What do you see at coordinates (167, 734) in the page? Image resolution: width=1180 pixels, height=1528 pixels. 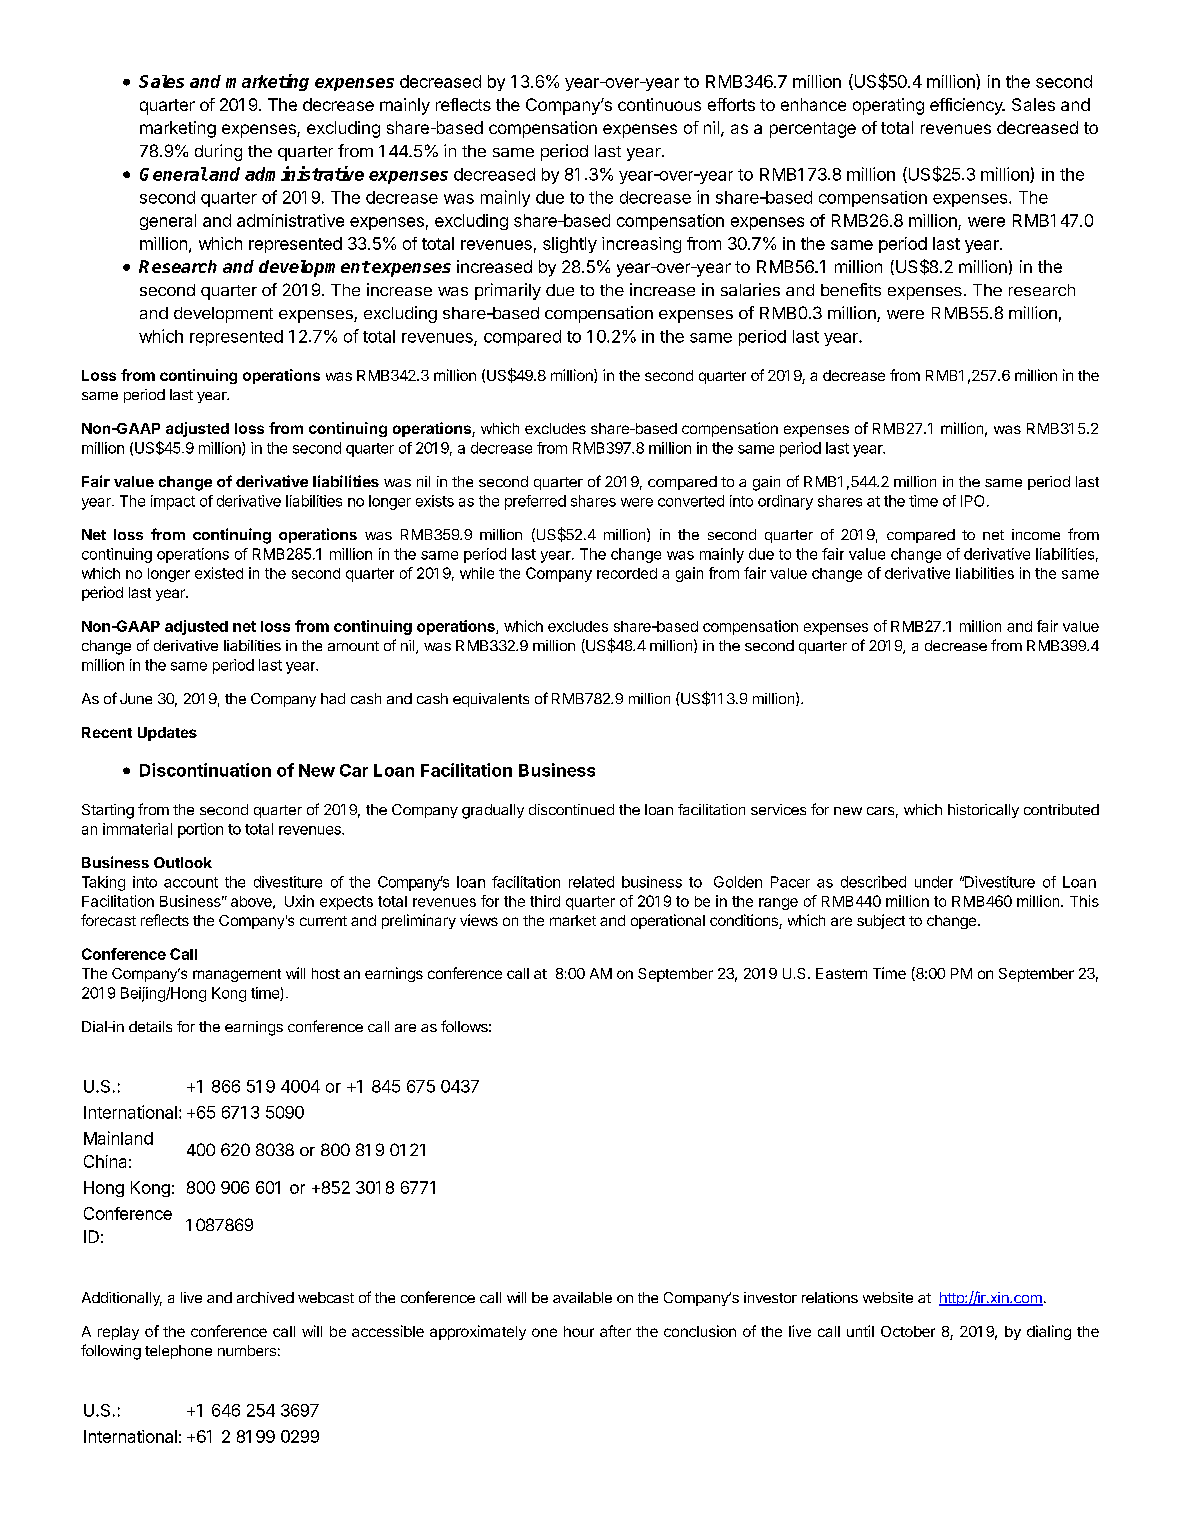 I see `Updates` at bounding box center [167, 734].
